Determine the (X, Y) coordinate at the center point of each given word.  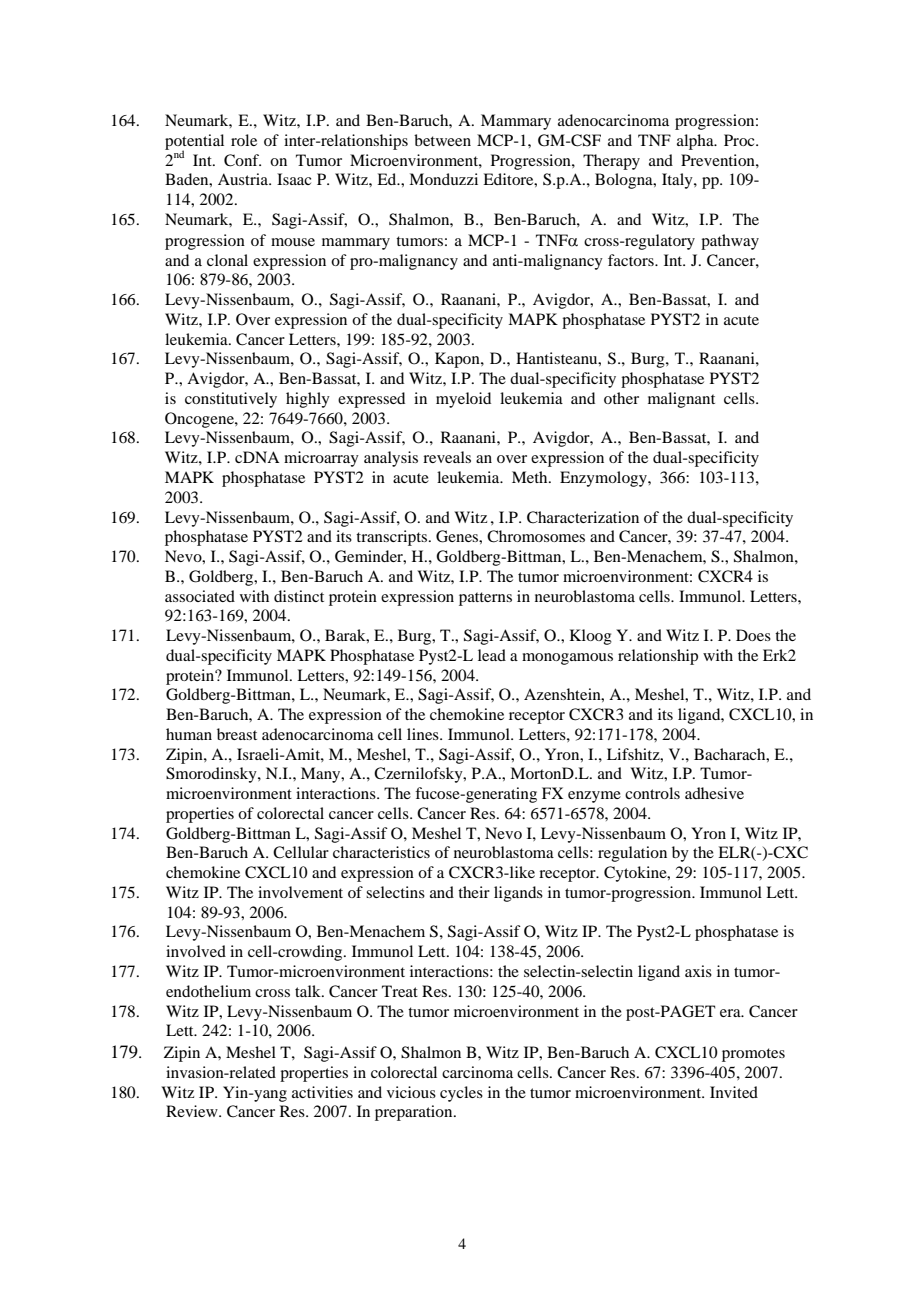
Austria (244, 179)
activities (322, 1092)
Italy (678, 181)
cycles (461, 1094)
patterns (485, 599)
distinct (299, 596)
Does (753, 635)
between (442, 140)
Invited (734, 1092)
